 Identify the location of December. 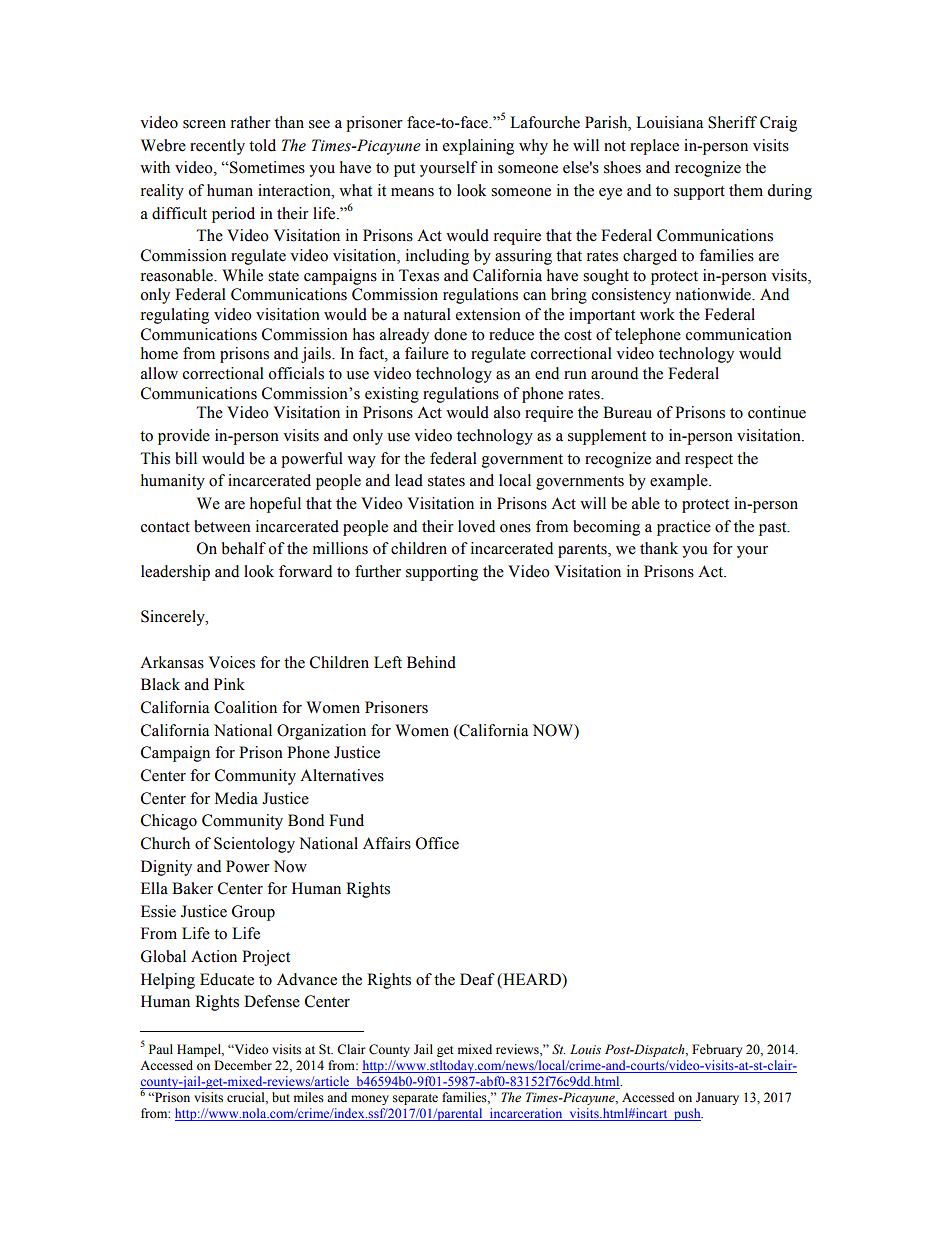
(243, 1065).
